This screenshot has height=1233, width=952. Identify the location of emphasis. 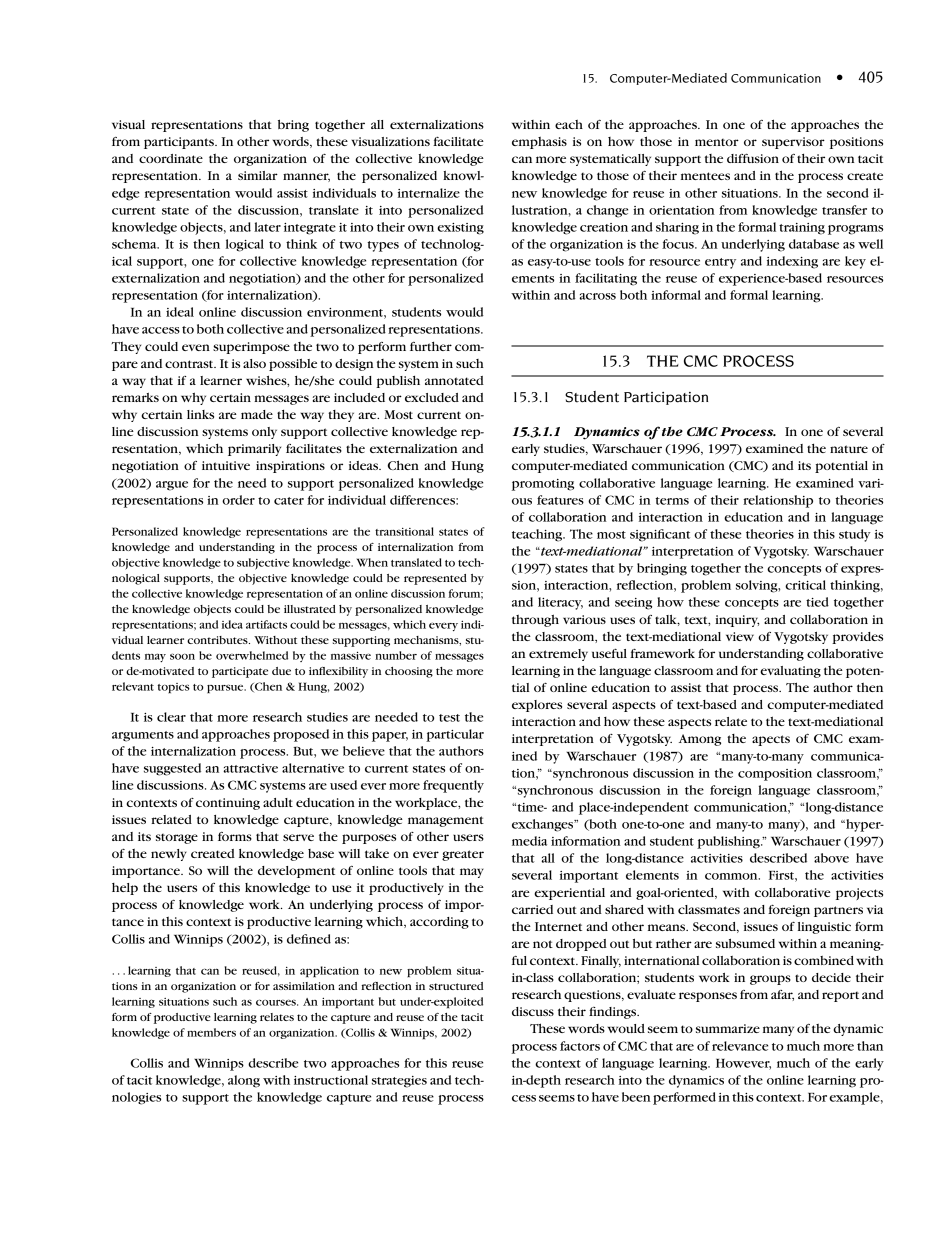
(539, 143).
